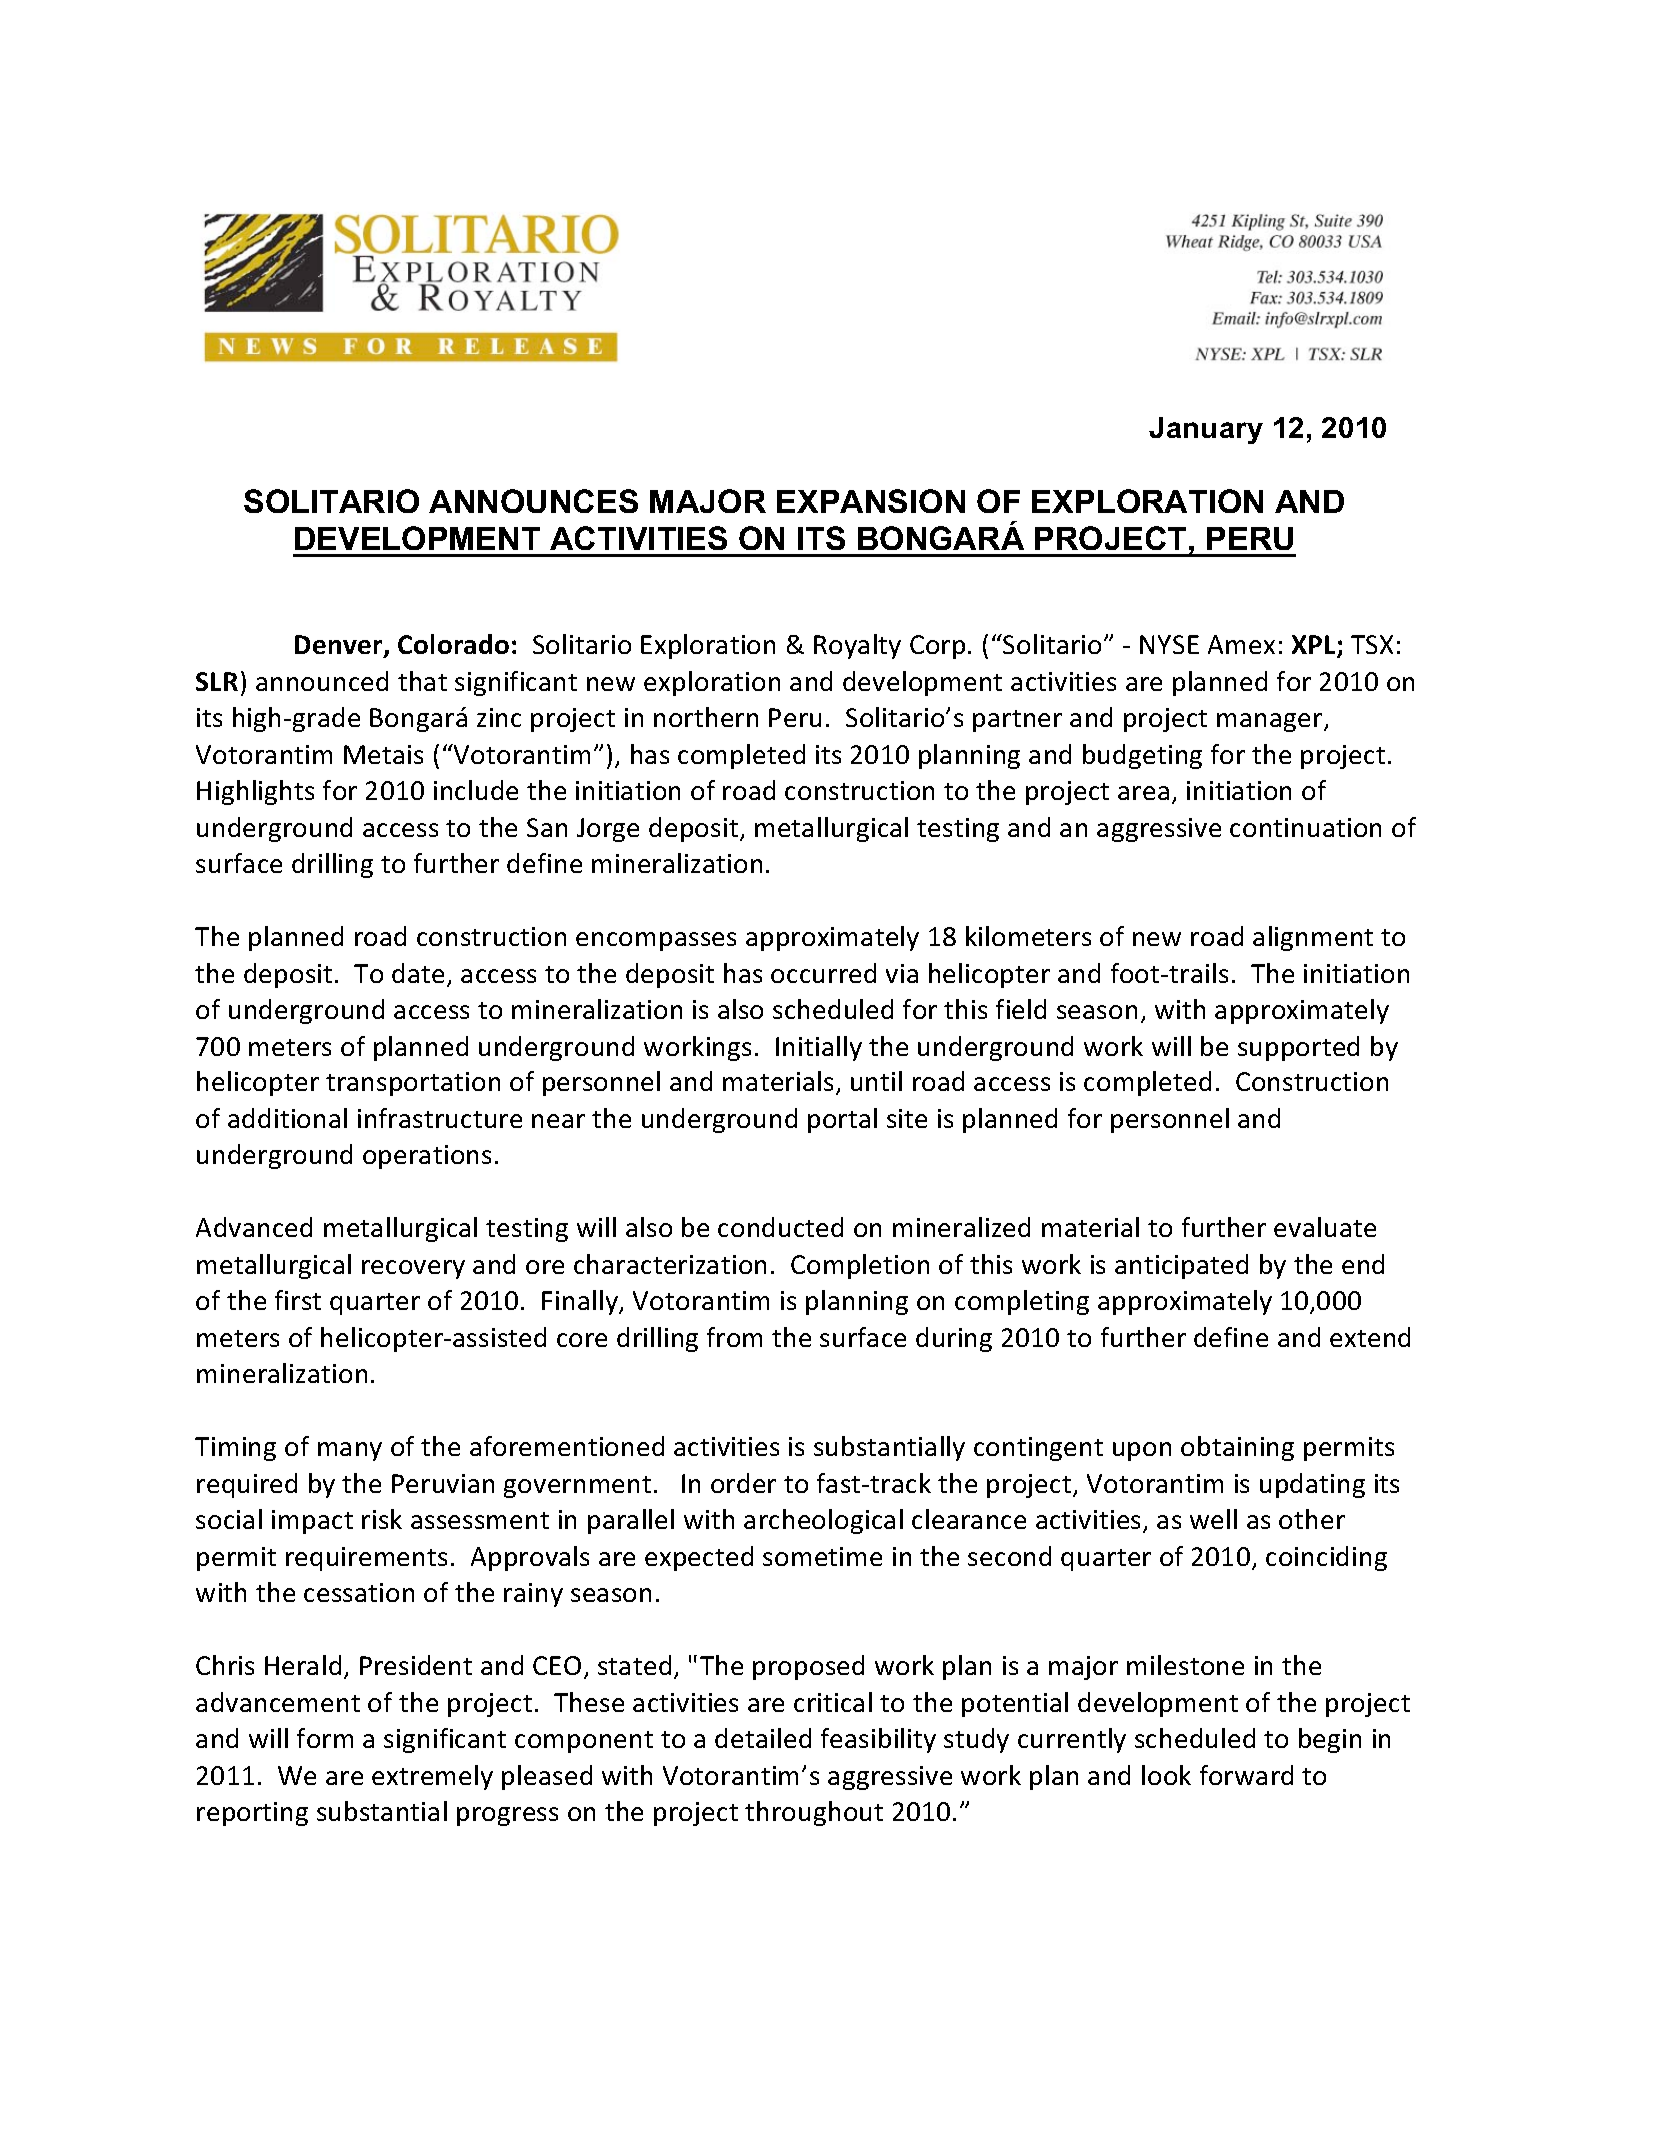 The width and height of the screenshot is (1662, 2151). What do you see at coordinates (533, 501) in the screenshot?
I see `ANNOUNCES` at bounding box center [533, 501].
